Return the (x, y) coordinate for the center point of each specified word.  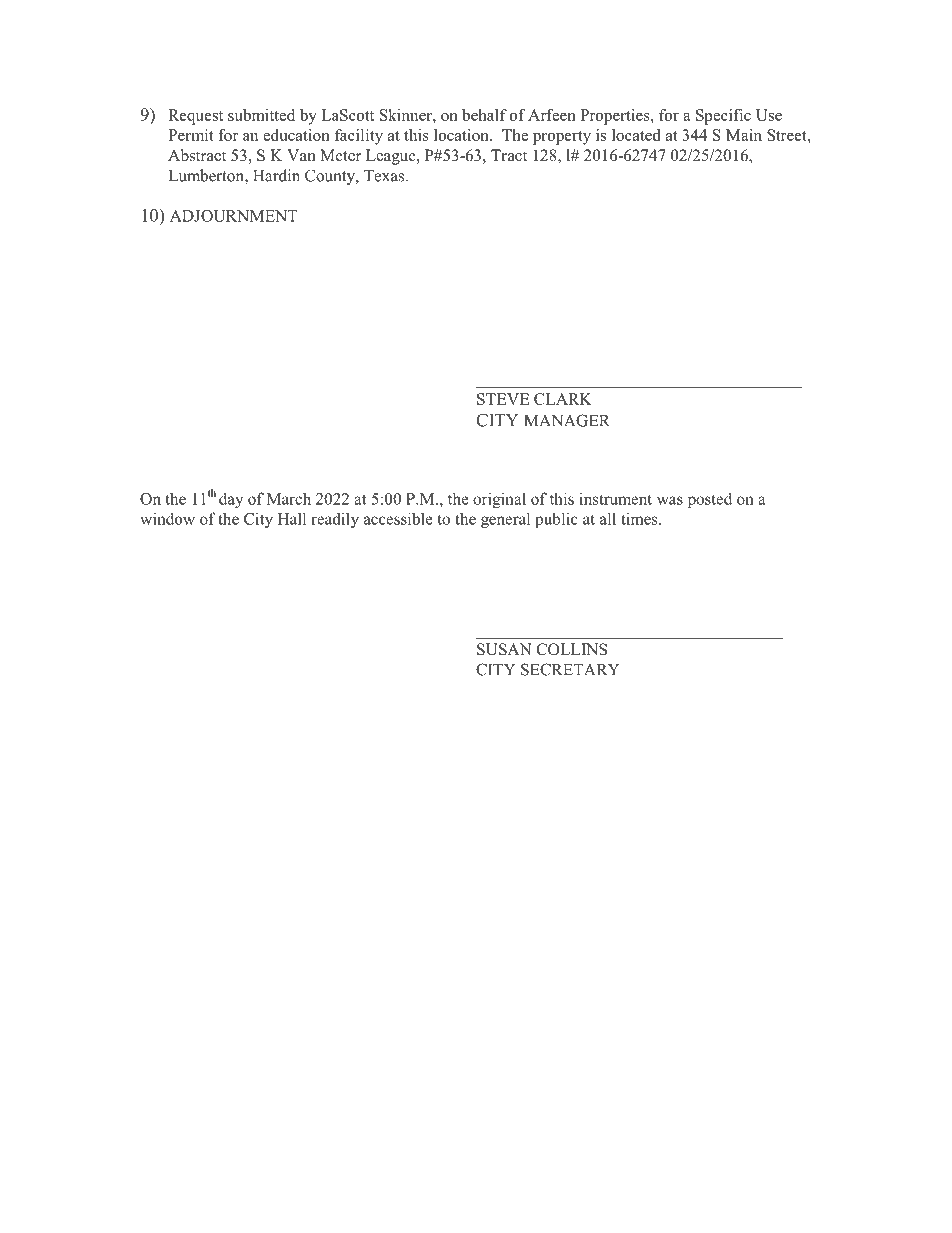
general (505, 520)
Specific (723, 117)
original (499, 500)
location (462, 135)
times (640, 518)
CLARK (563, 399)
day (231, 500)
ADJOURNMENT (234, 216)
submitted (261, 115)
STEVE (503, 399)
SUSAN (504, 649)
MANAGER (567, 420)
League (392, 157)
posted (710, 500)
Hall (292, 518)
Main (744, 135)
